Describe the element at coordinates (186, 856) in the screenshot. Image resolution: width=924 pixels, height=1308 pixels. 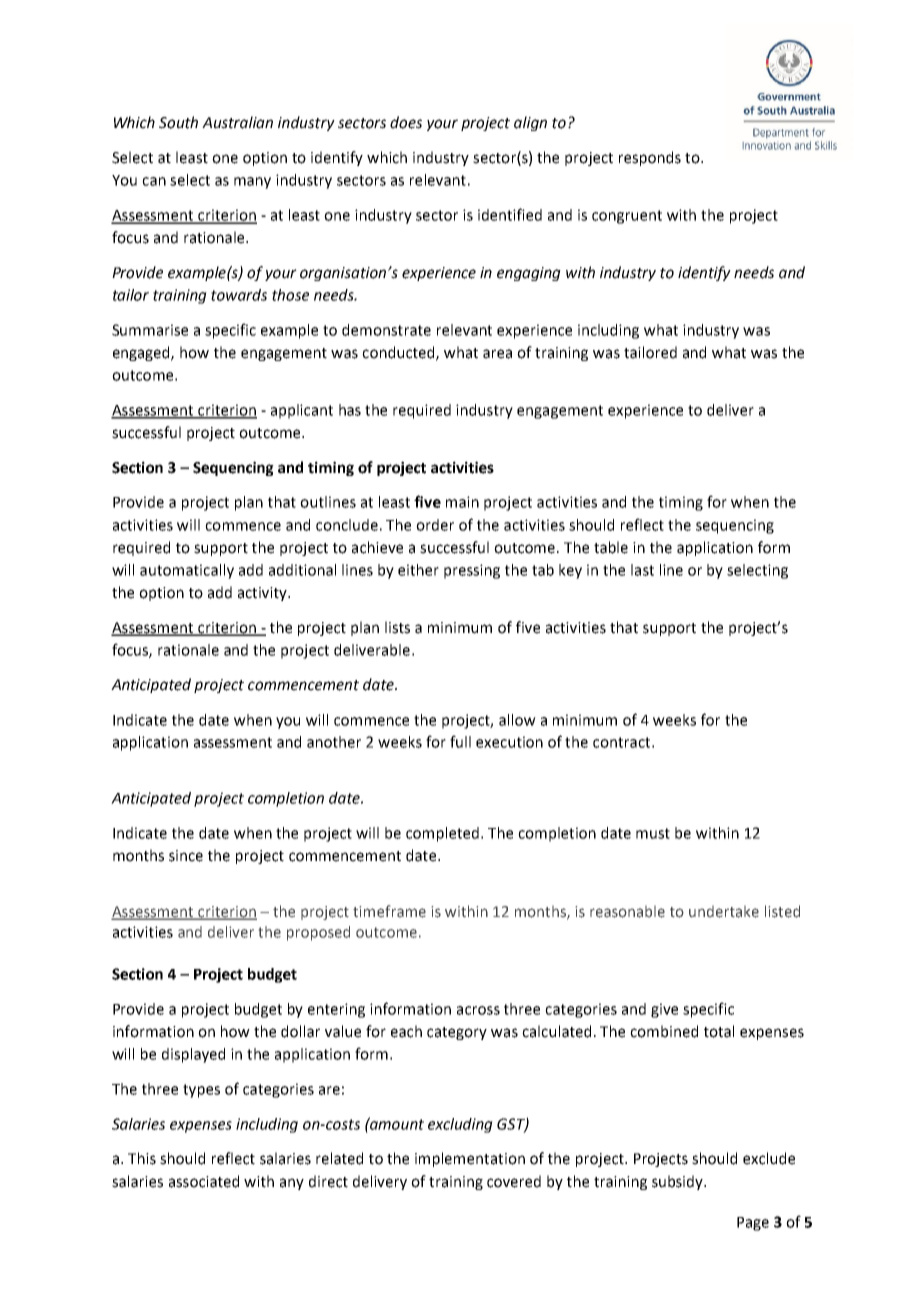
I see `since` at that location.
